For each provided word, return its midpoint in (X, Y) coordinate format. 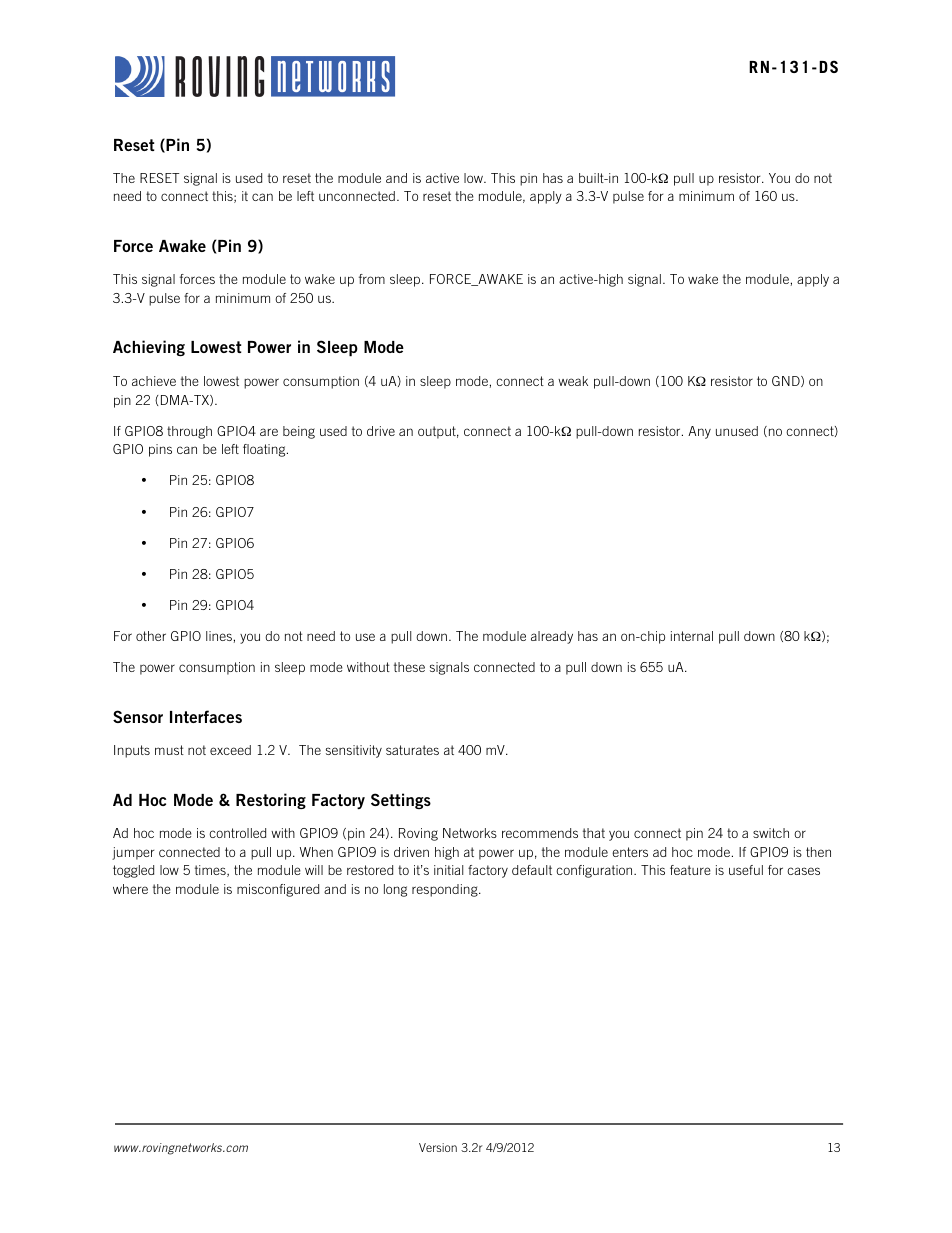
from (372, 279)
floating (265, 450)
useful (746, 870)
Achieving (149, 348)
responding (446, 890)
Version (438, 1147)
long (395, 890)
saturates (412, 750)
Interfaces (206, 716)
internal (692, 636)
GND (787, 381)
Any (699, 432)
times (211, 871)
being (299, 432)
